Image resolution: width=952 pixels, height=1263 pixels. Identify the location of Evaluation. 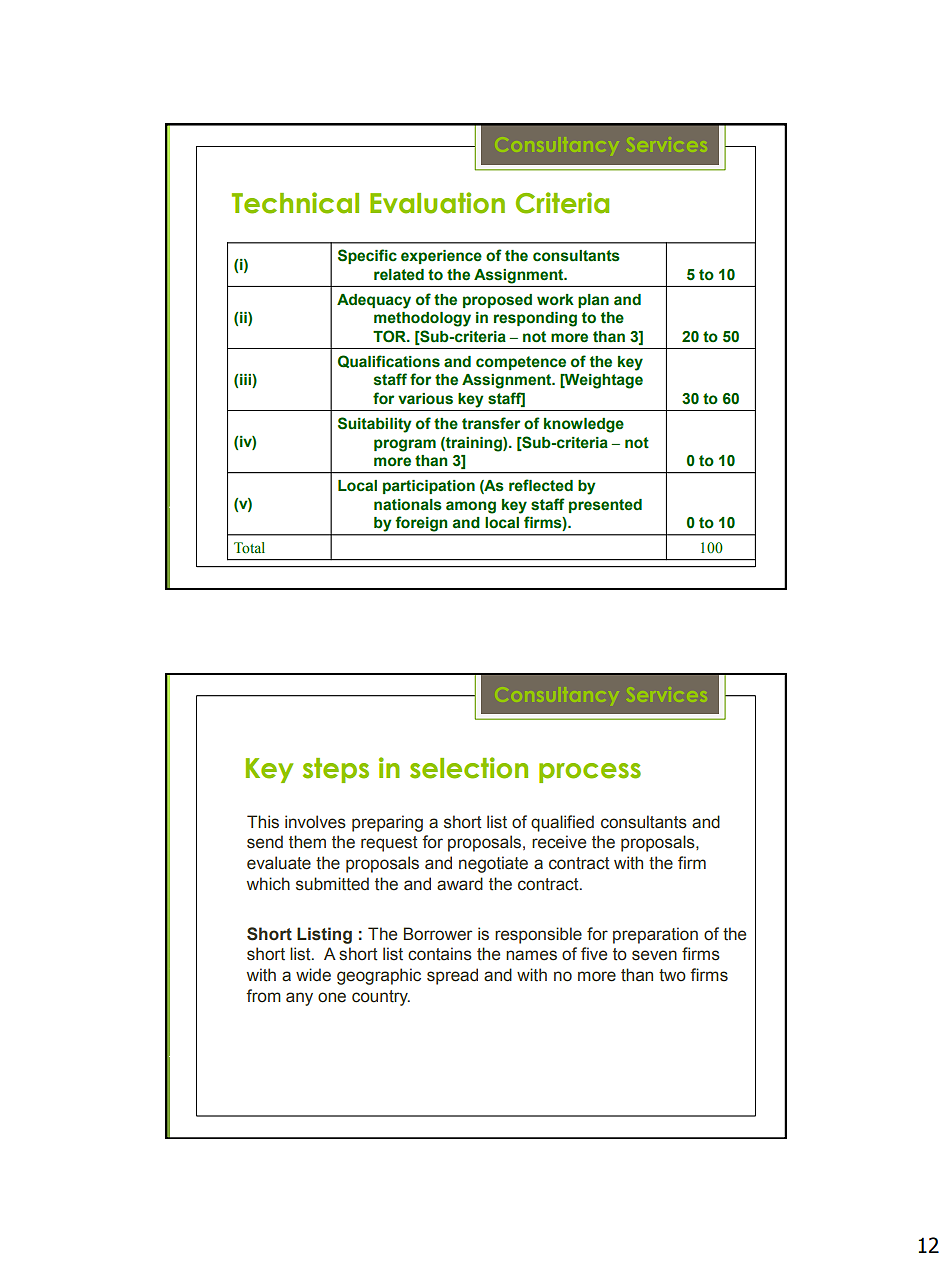
(437, 203).
